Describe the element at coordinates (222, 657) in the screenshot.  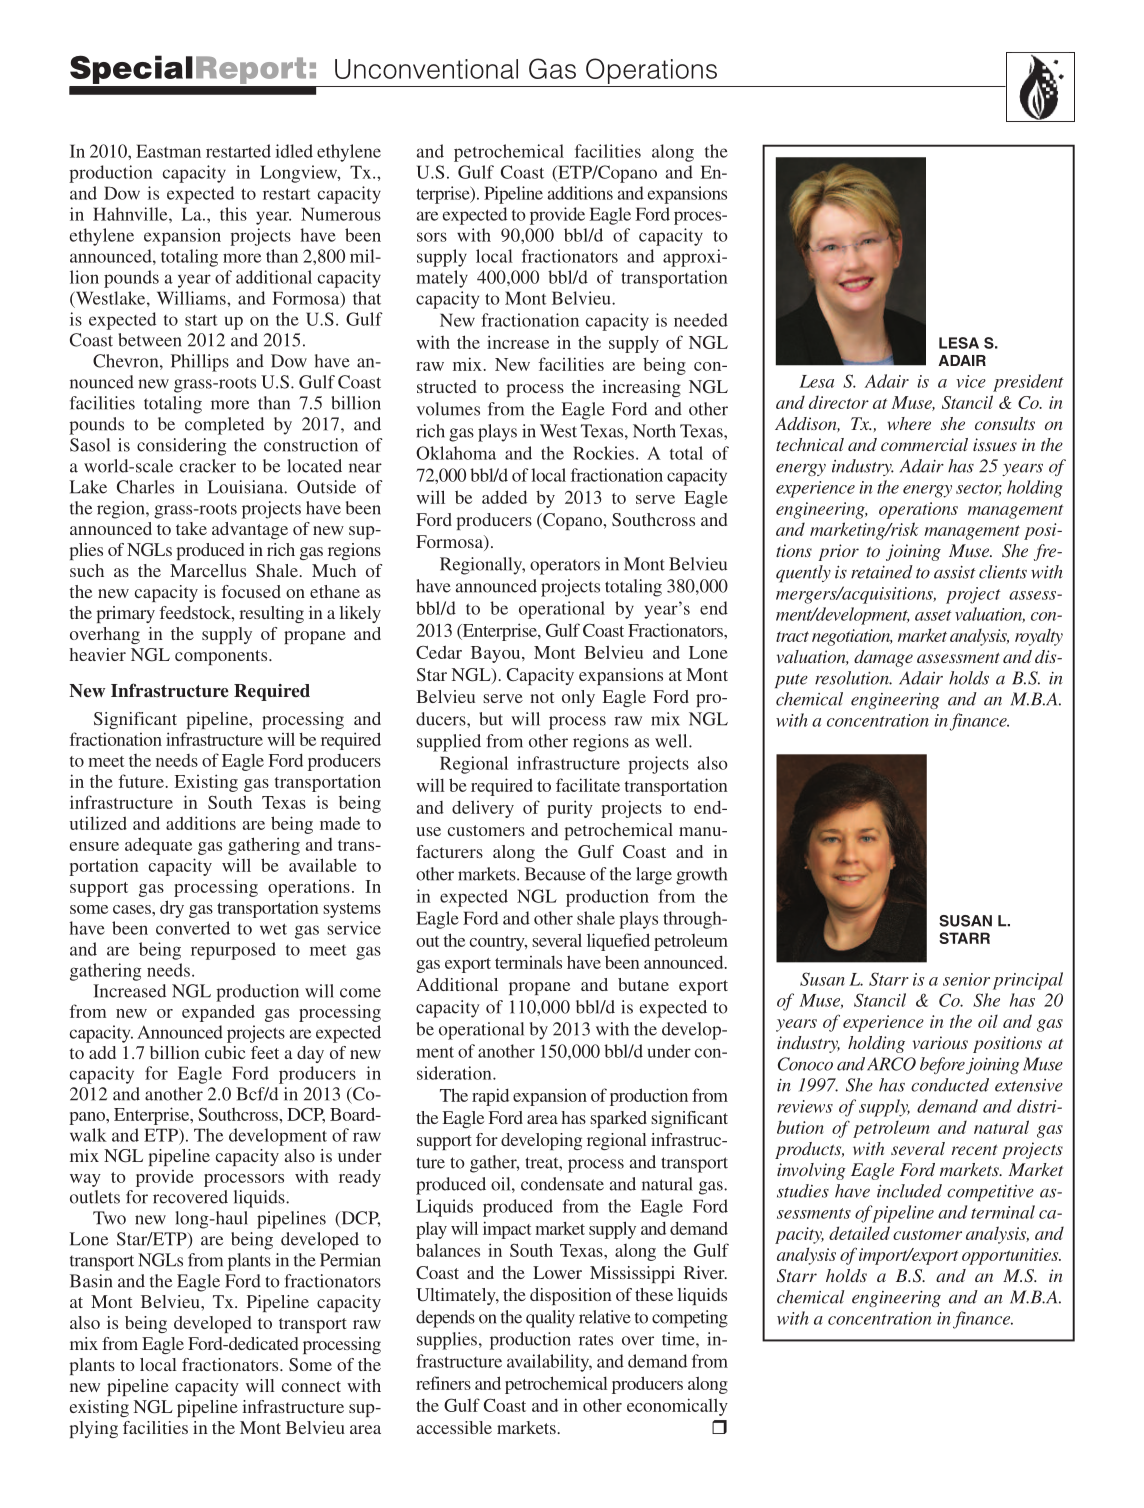
I see `components` at that location.
